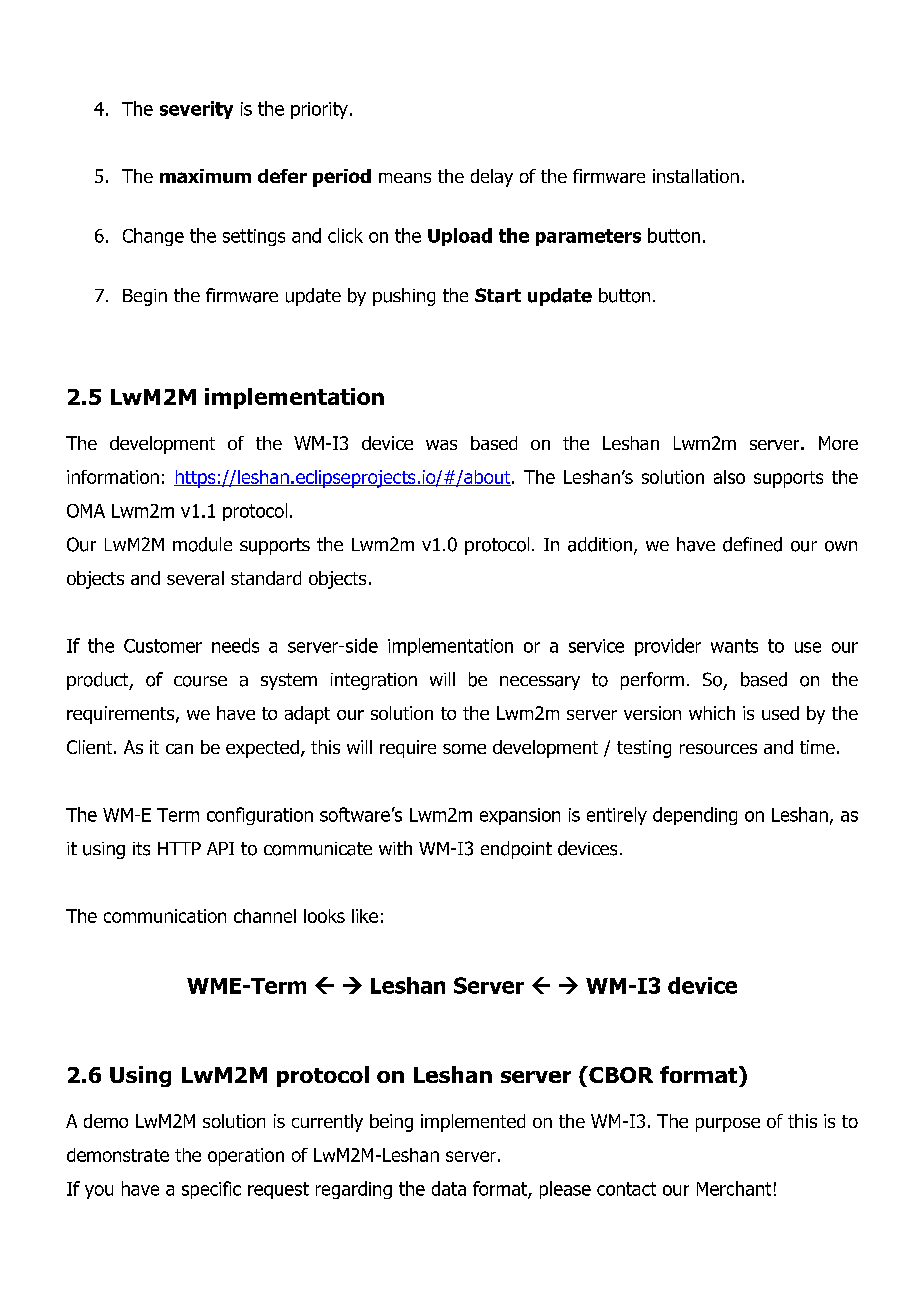 The image size is (924, 1308). I want to click on Begin, so click(145, 297).
